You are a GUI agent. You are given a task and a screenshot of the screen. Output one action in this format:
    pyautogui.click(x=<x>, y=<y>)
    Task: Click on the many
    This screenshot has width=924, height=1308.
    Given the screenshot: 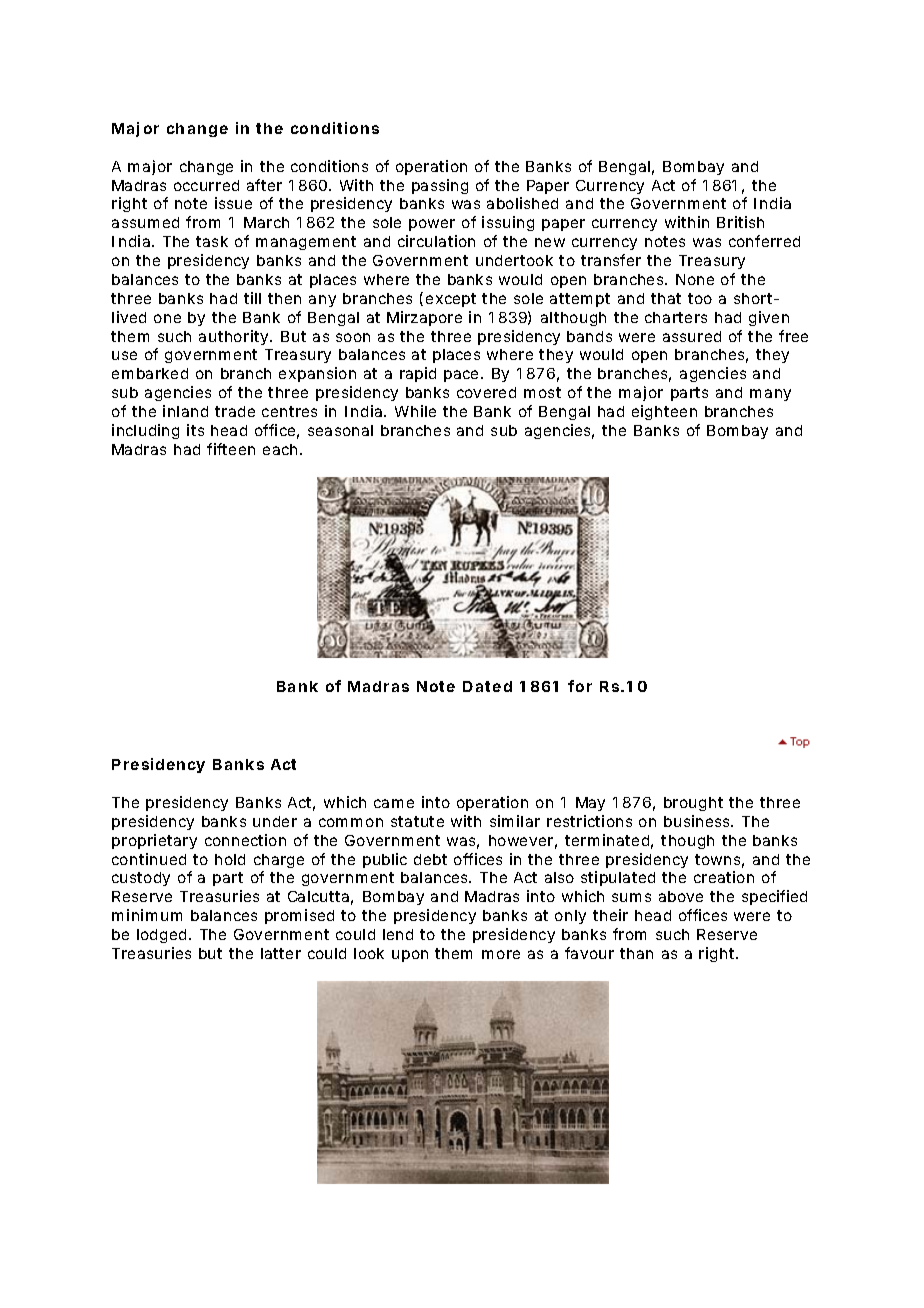 What is the action you would take?
    pyautogui.click(x=770, y=395)
